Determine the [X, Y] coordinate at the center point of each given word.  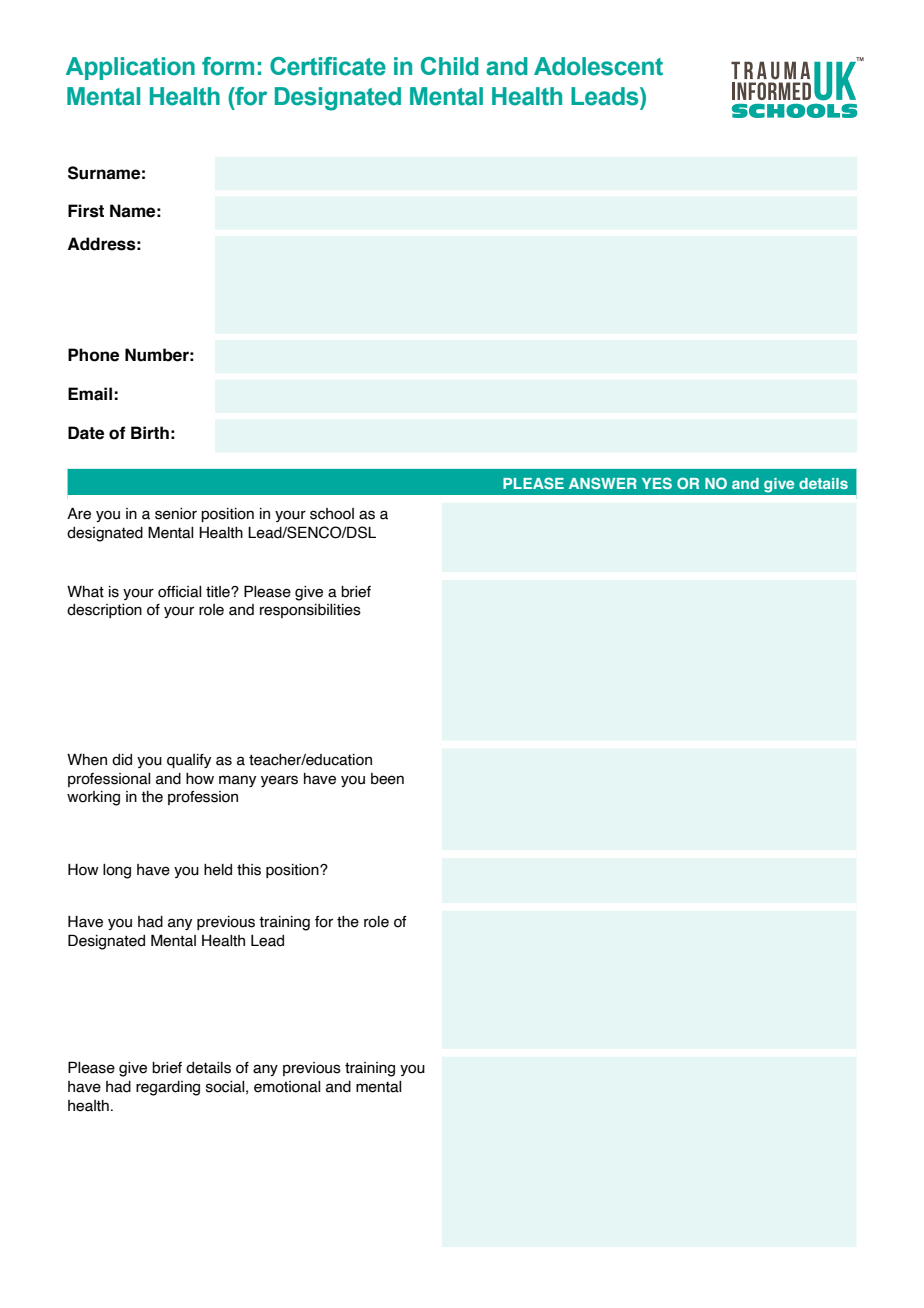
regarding [168, 1088]
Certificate [328, 66]
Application [130, 68]
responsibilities [310, 611]
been [387, 779]
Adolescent [598, 66]
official [180, 592]
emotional [287, 1087]
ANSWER [603, 483]
